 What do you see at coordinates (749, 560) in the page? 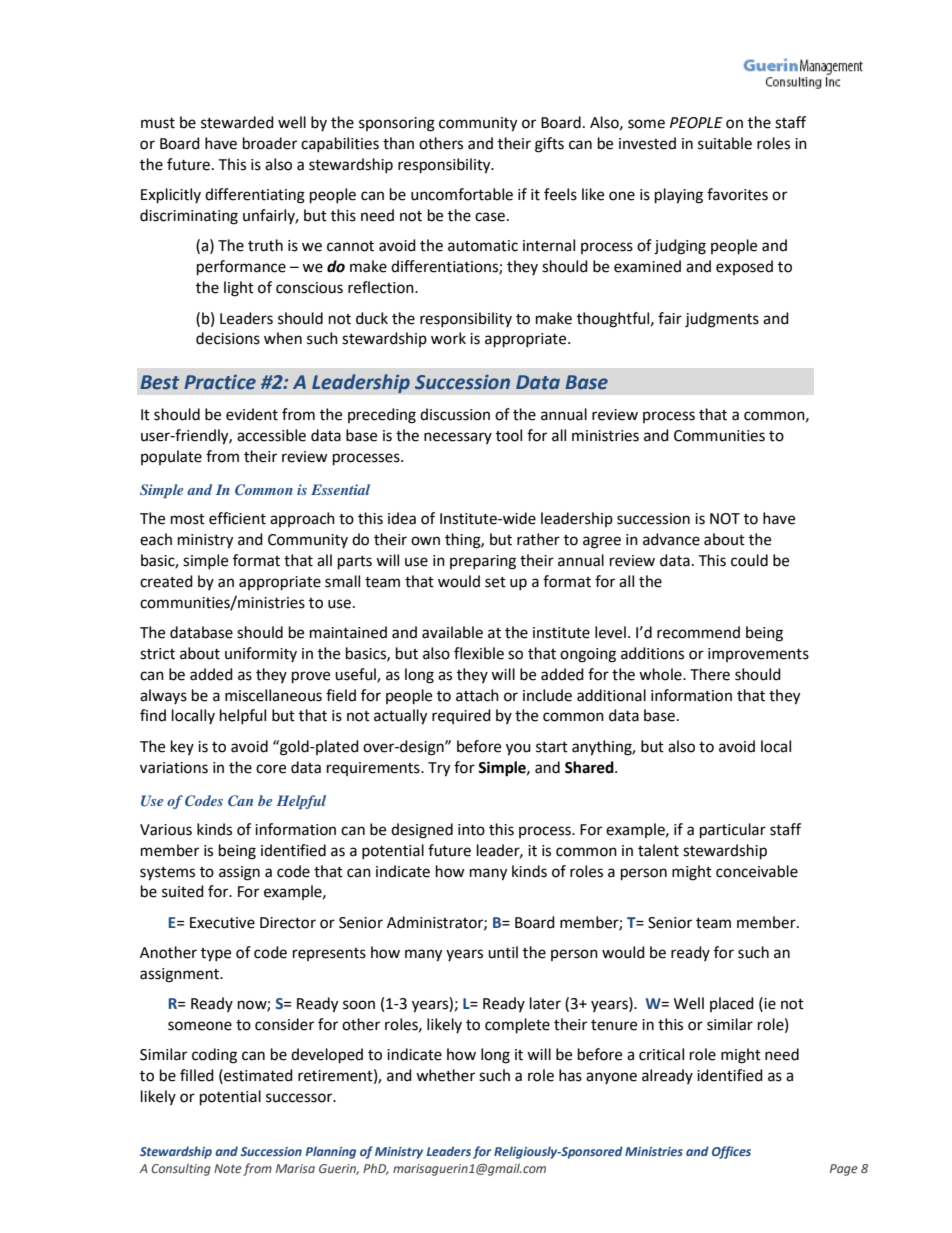
I see `could` at bounding box center [749, 560].
